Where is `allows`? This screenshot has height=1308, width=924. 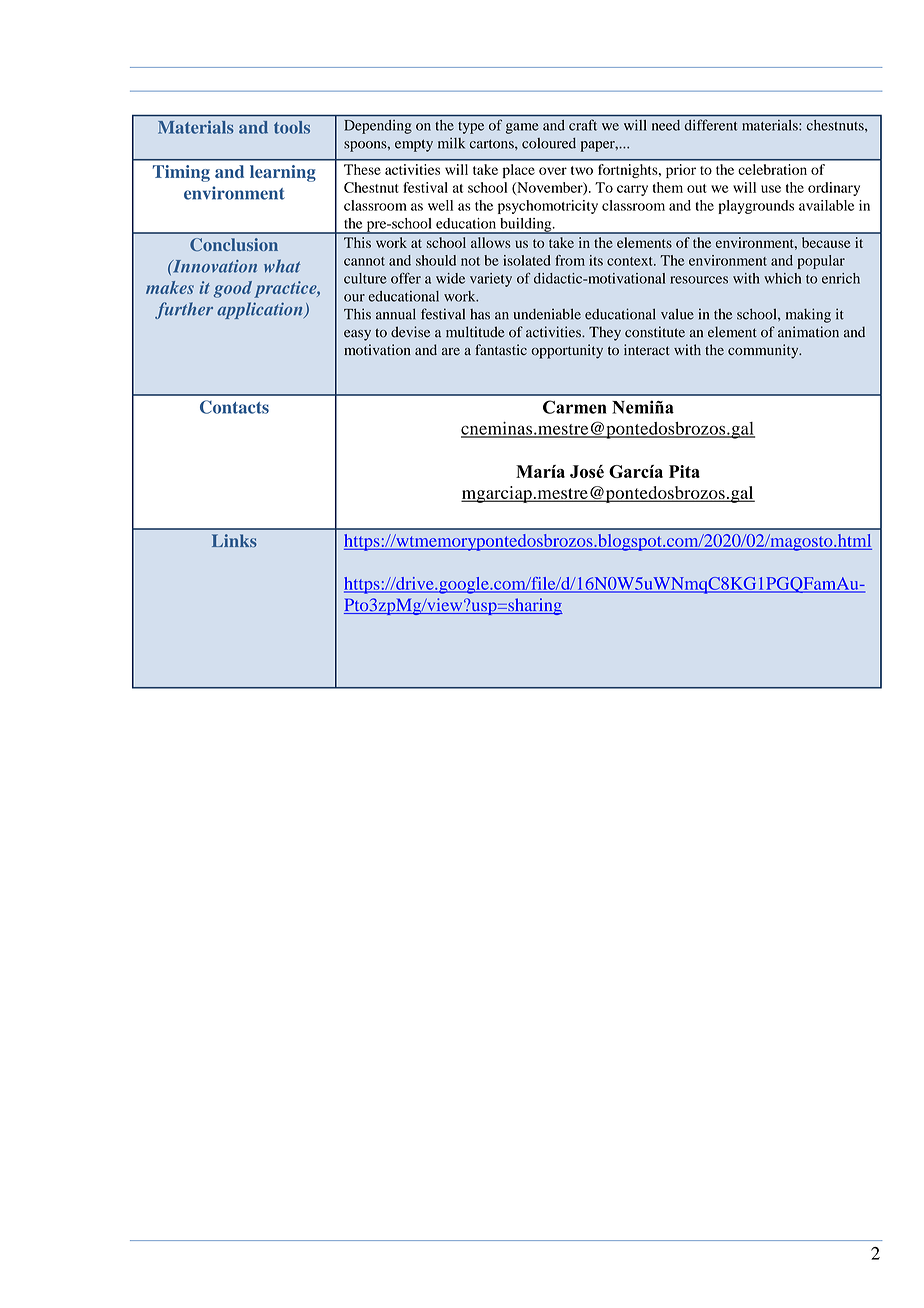
allows is located at coordinates (491, 242).
